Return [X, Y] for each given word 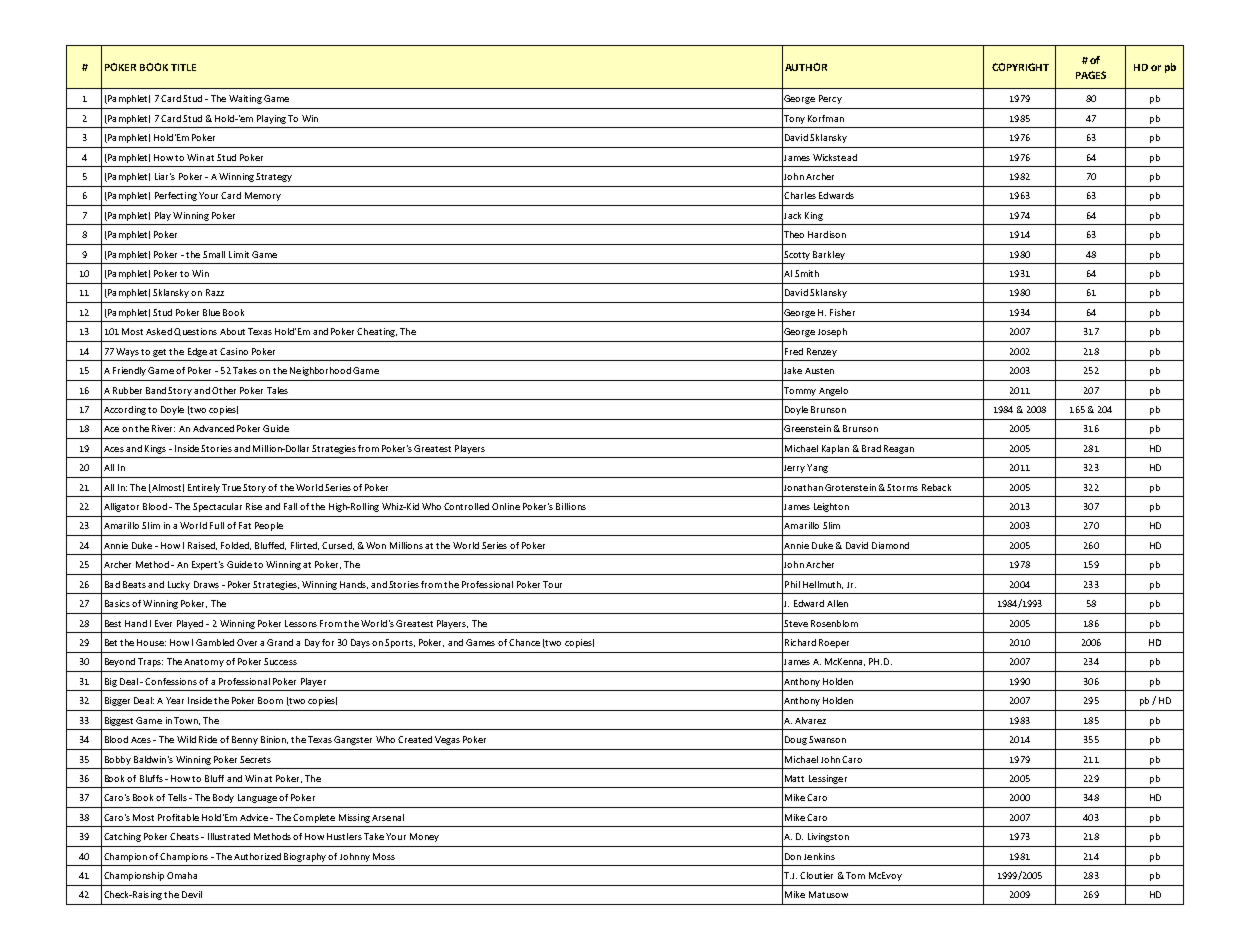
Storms [902, 487]
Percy [830, 99]
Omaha [182, 875]
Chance [524, 642]
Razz [215, 292]
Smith [807, 273]
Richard [800, 642]
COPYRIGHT [1020, 67]
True [231, 487]
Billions [571, 506]
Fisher [842, 312]
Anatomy [204, 663]
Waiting [245, 99]
